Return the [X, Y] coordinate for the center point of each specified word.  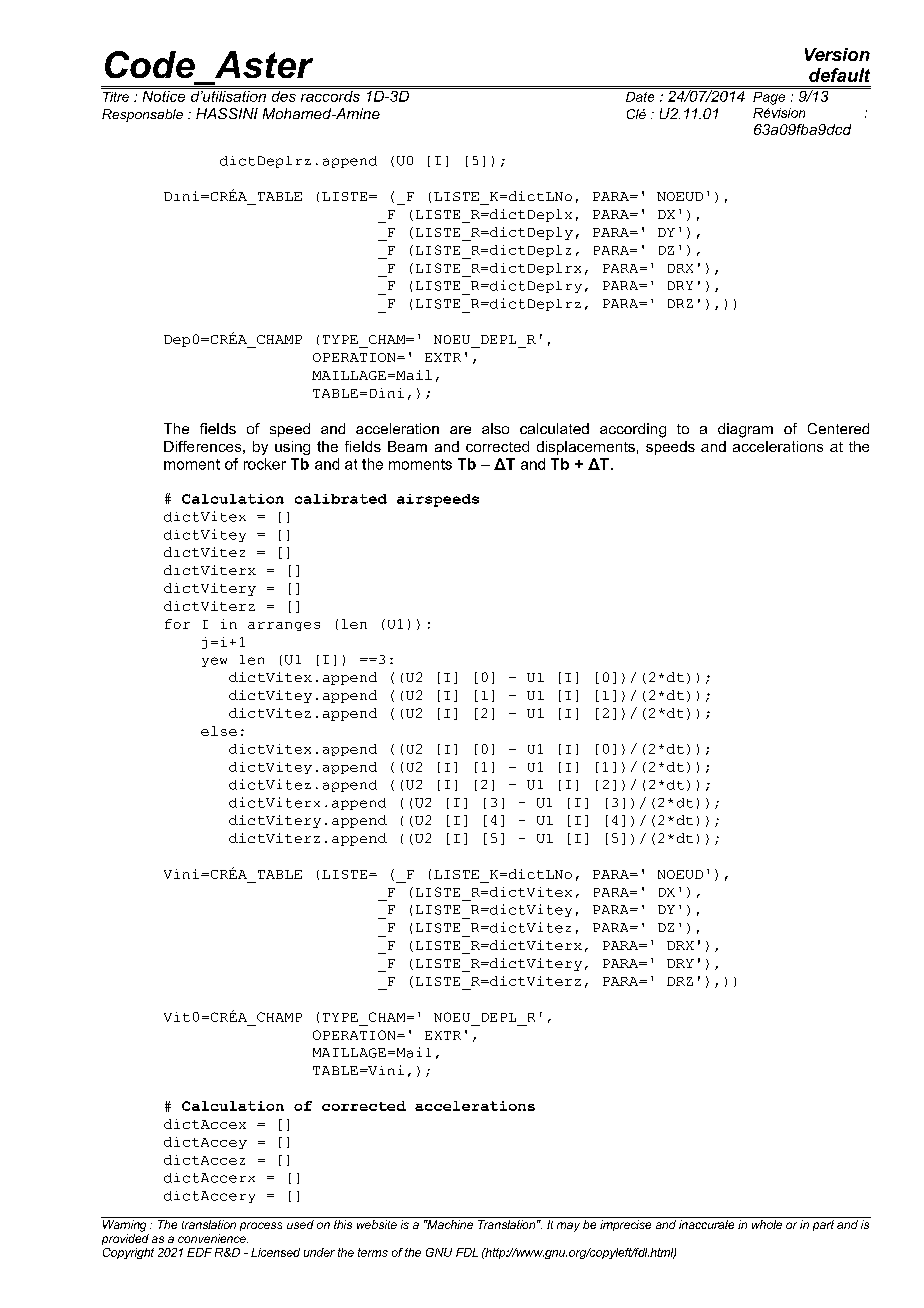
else [219, 731]
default [839, 75]
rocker [265, 464]
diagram [745, 430]
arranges [284, 626]
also [495, 428]
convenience [213, 1238]
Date [640, 97]
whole [767, 1224]
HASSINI [227, 113]
